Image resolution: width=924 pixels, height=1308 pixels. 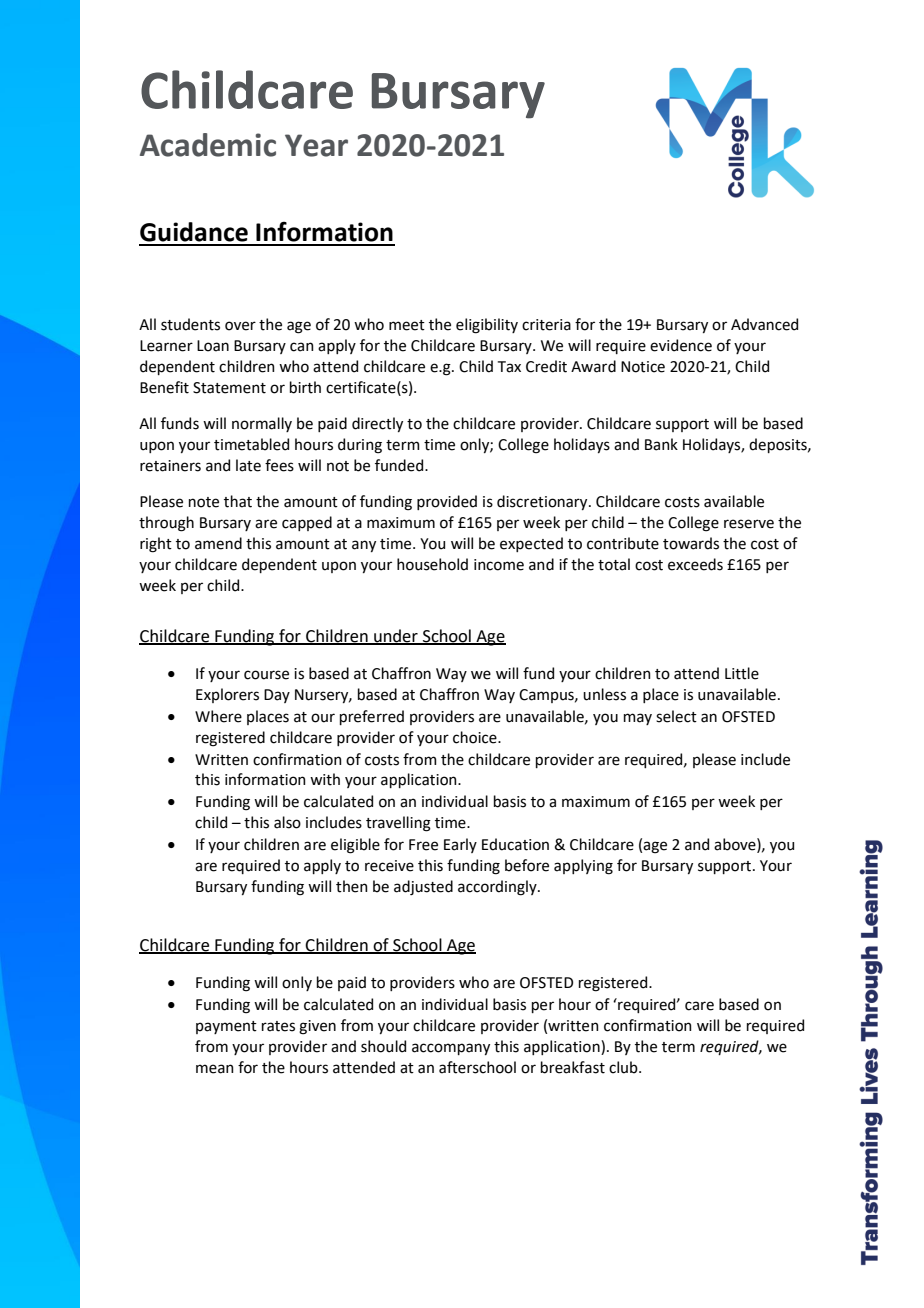 What do you see at coordinates (764, 324) in the screenshot?
I see `Advanced` at bounding box center [764, 324].
